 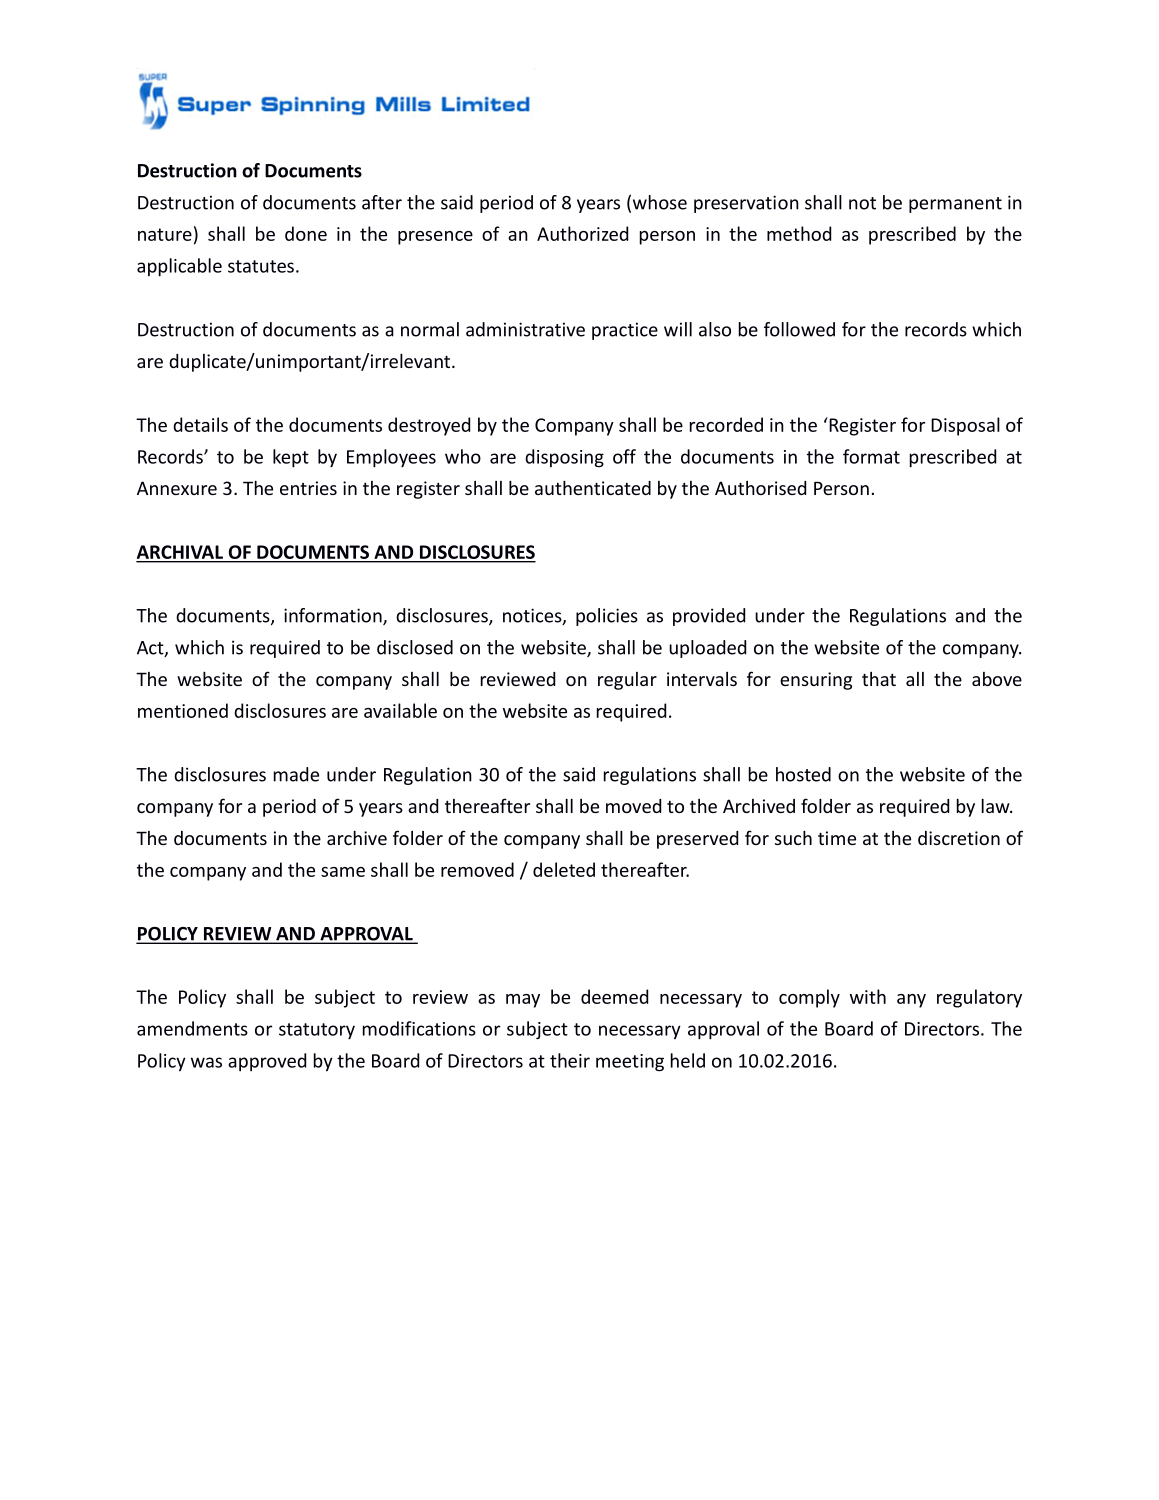 I want to click on Authorized, so click(x=582, y=233).
